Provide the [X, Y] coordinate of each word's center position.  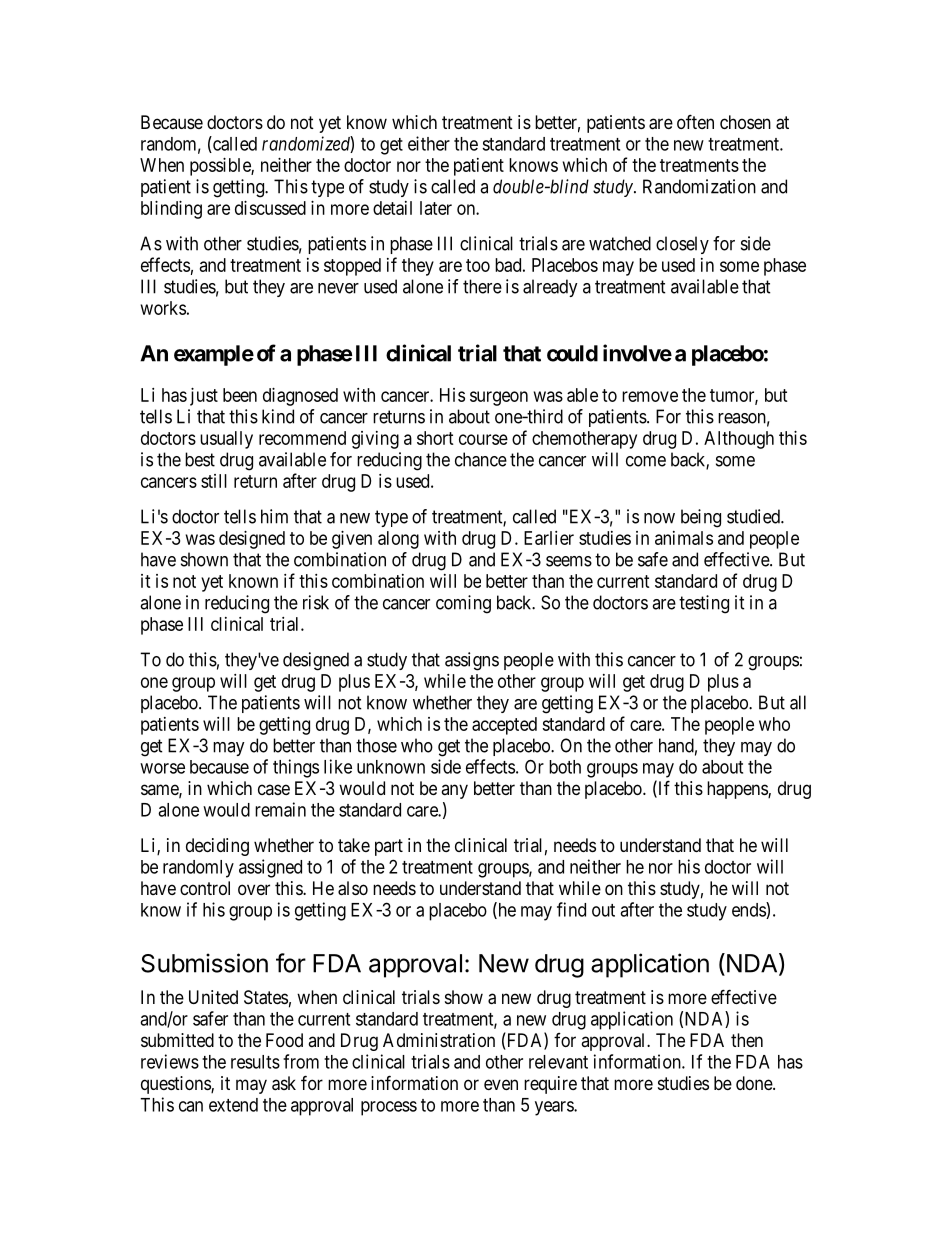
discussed [270, 208]
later [436, 208]
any [454, 791]
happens [738, 790]
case [274, 789]
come [646, 461]
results [255, 1062]
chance [481, 459]
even [501, 1084]
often [695, 121]
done [755, 1083]
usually [226, 440]
